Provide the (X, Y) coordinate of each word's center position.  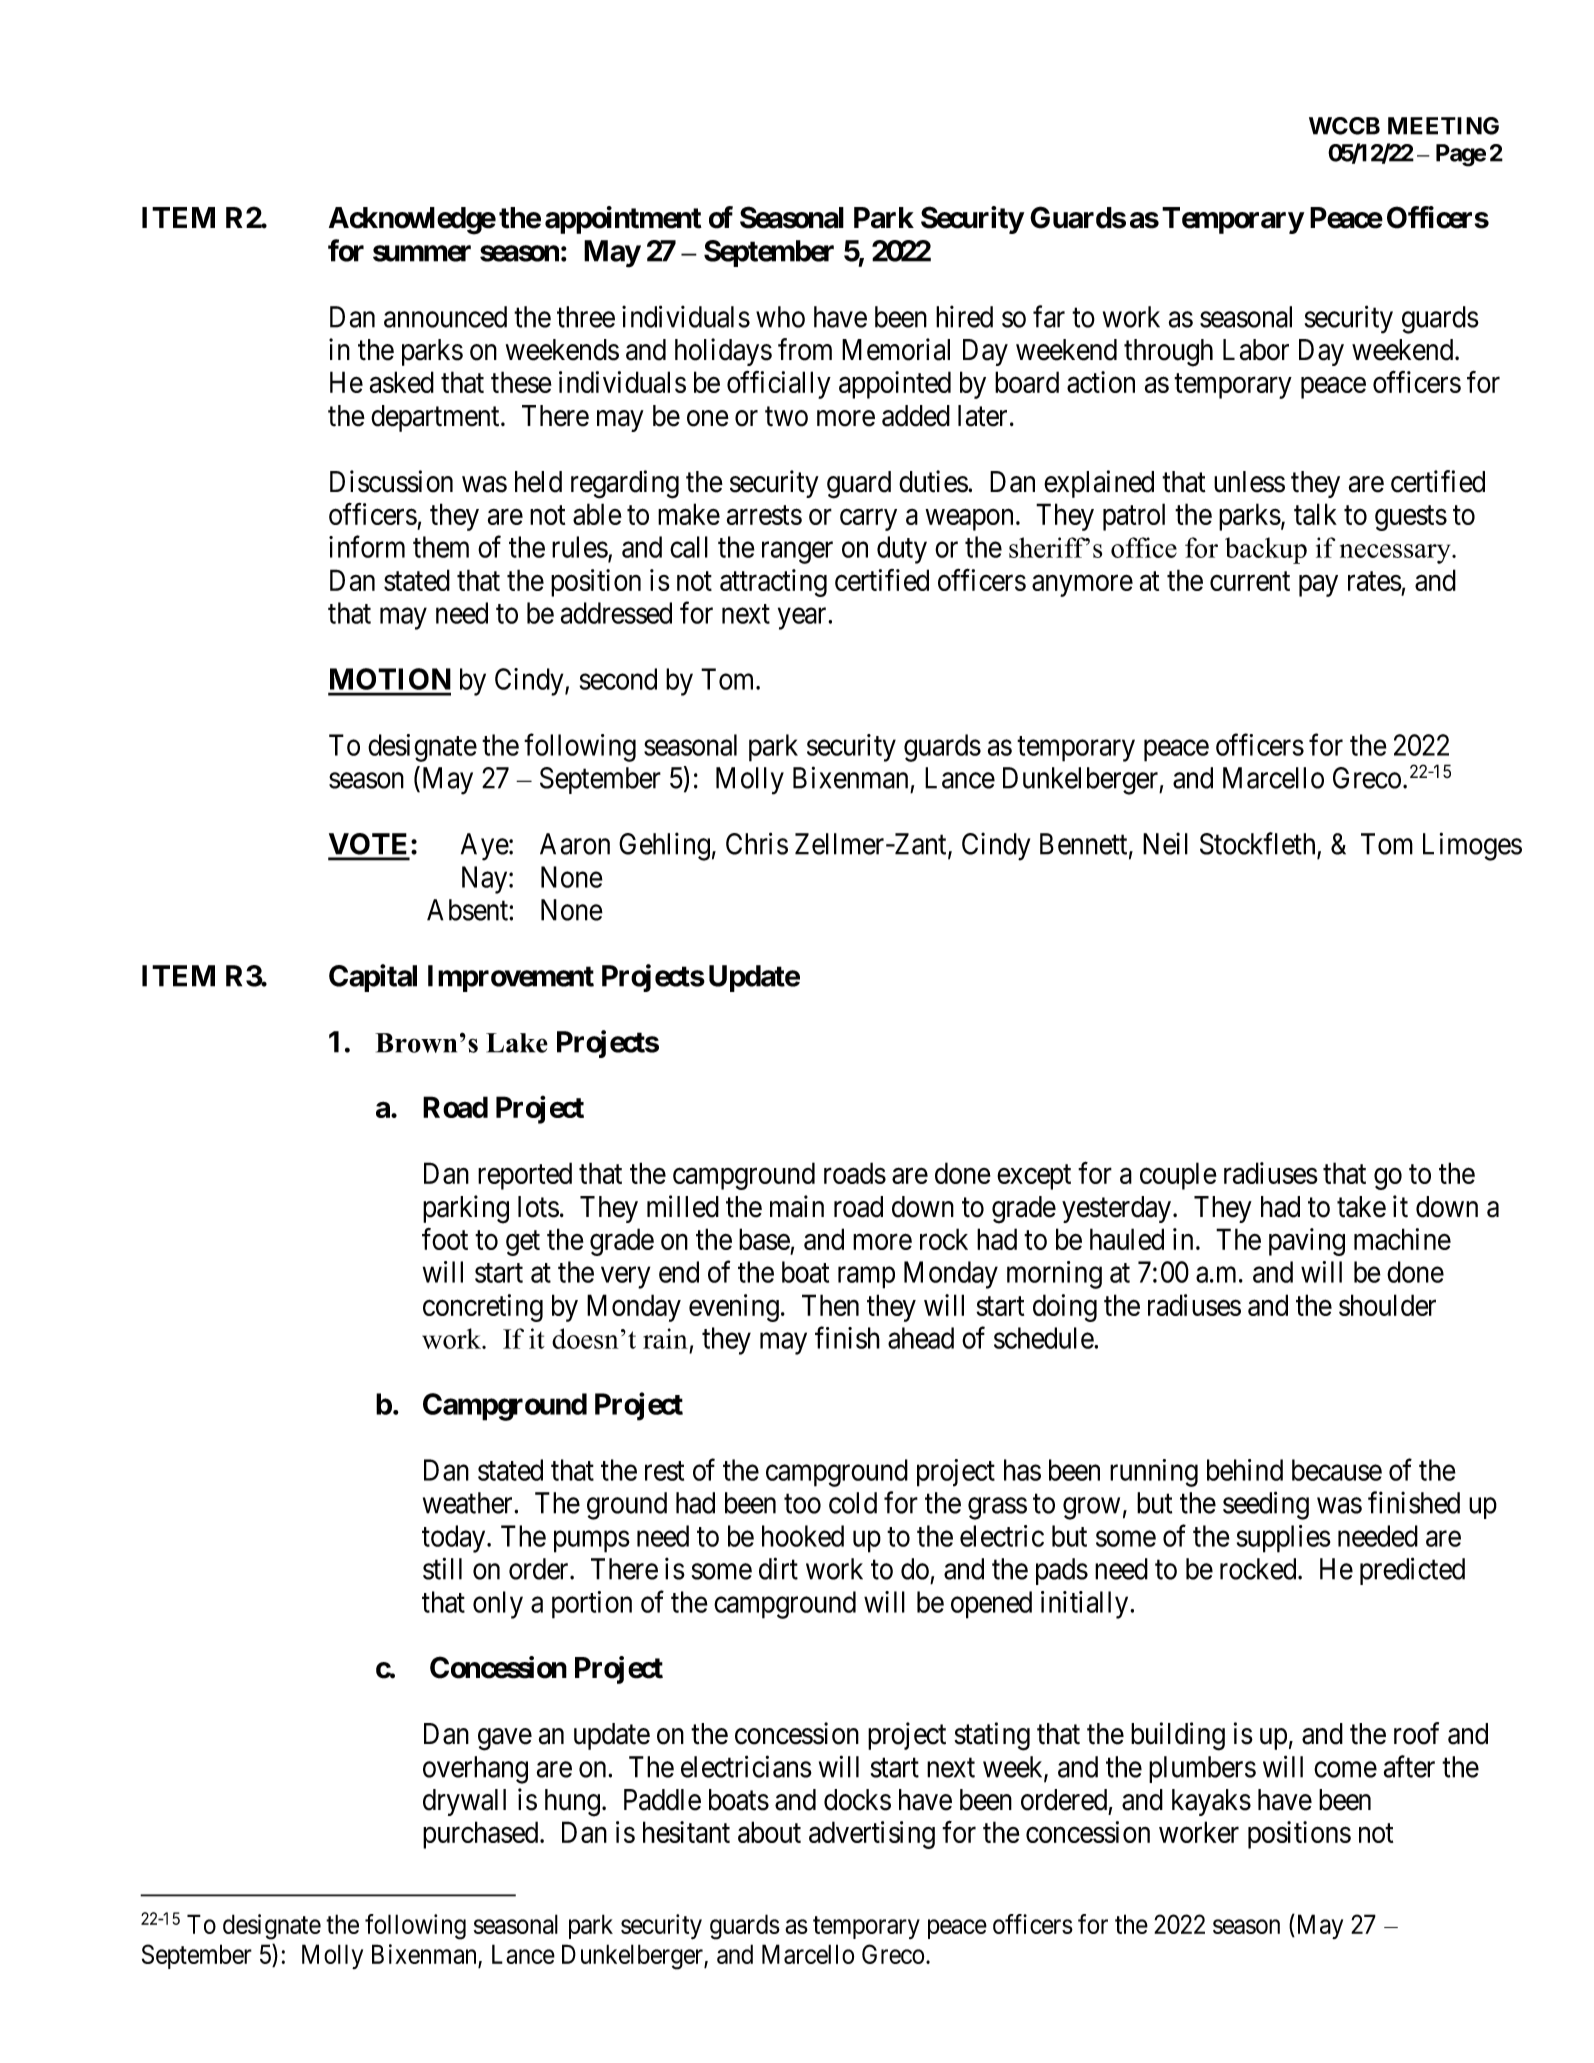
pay (1318, 586)
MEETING (1443, 126)
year (803, 619)
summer (422, 253)
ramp (866, 1278)
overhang (475, 1770)
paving (1307, 1242)
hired (964, 316)
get (523, 1243)
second (618, 679)
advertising (872, 1835)
